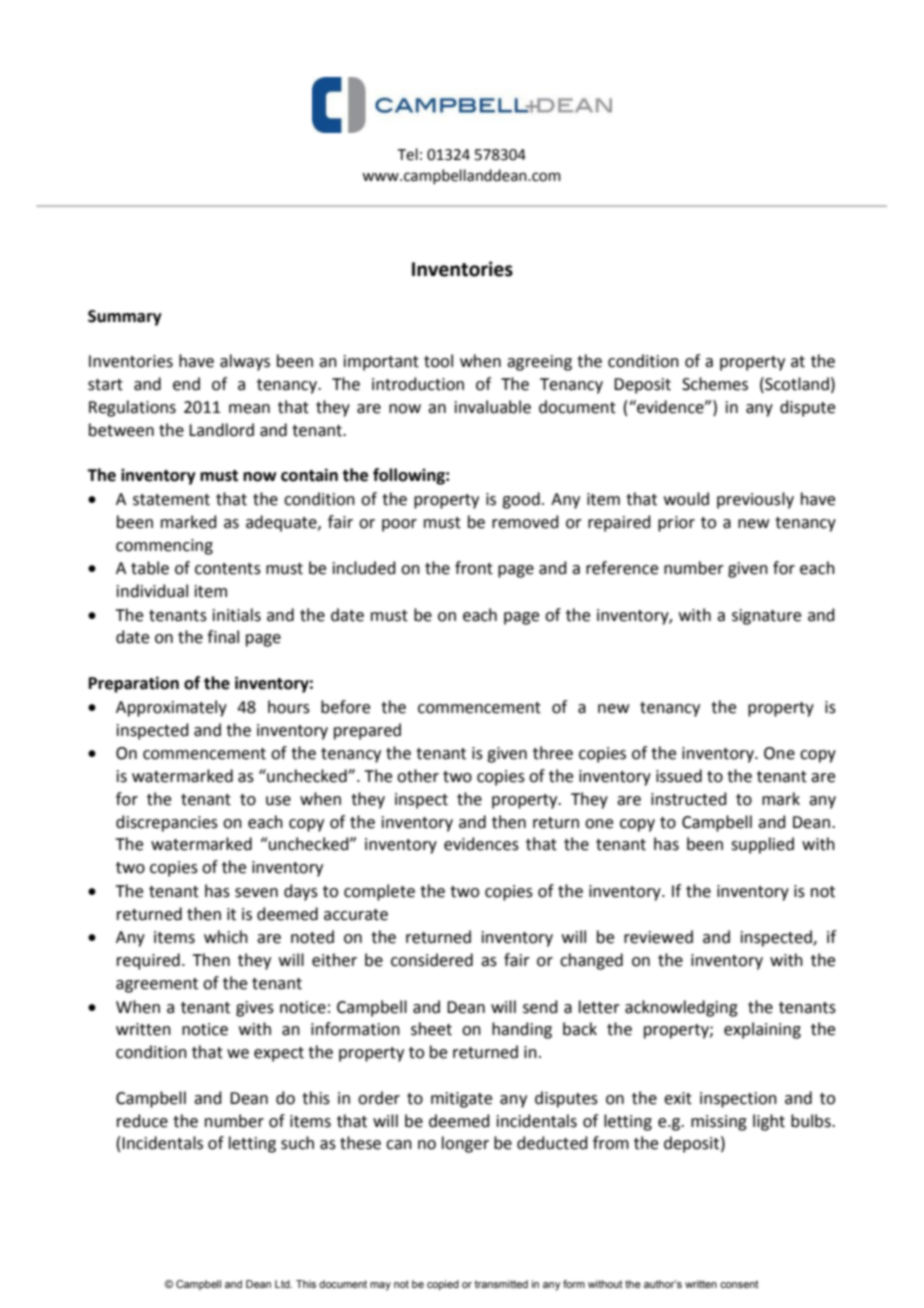 This screenshot has width=924, height=1308. I want to click on instructed, so click(689, 799).
